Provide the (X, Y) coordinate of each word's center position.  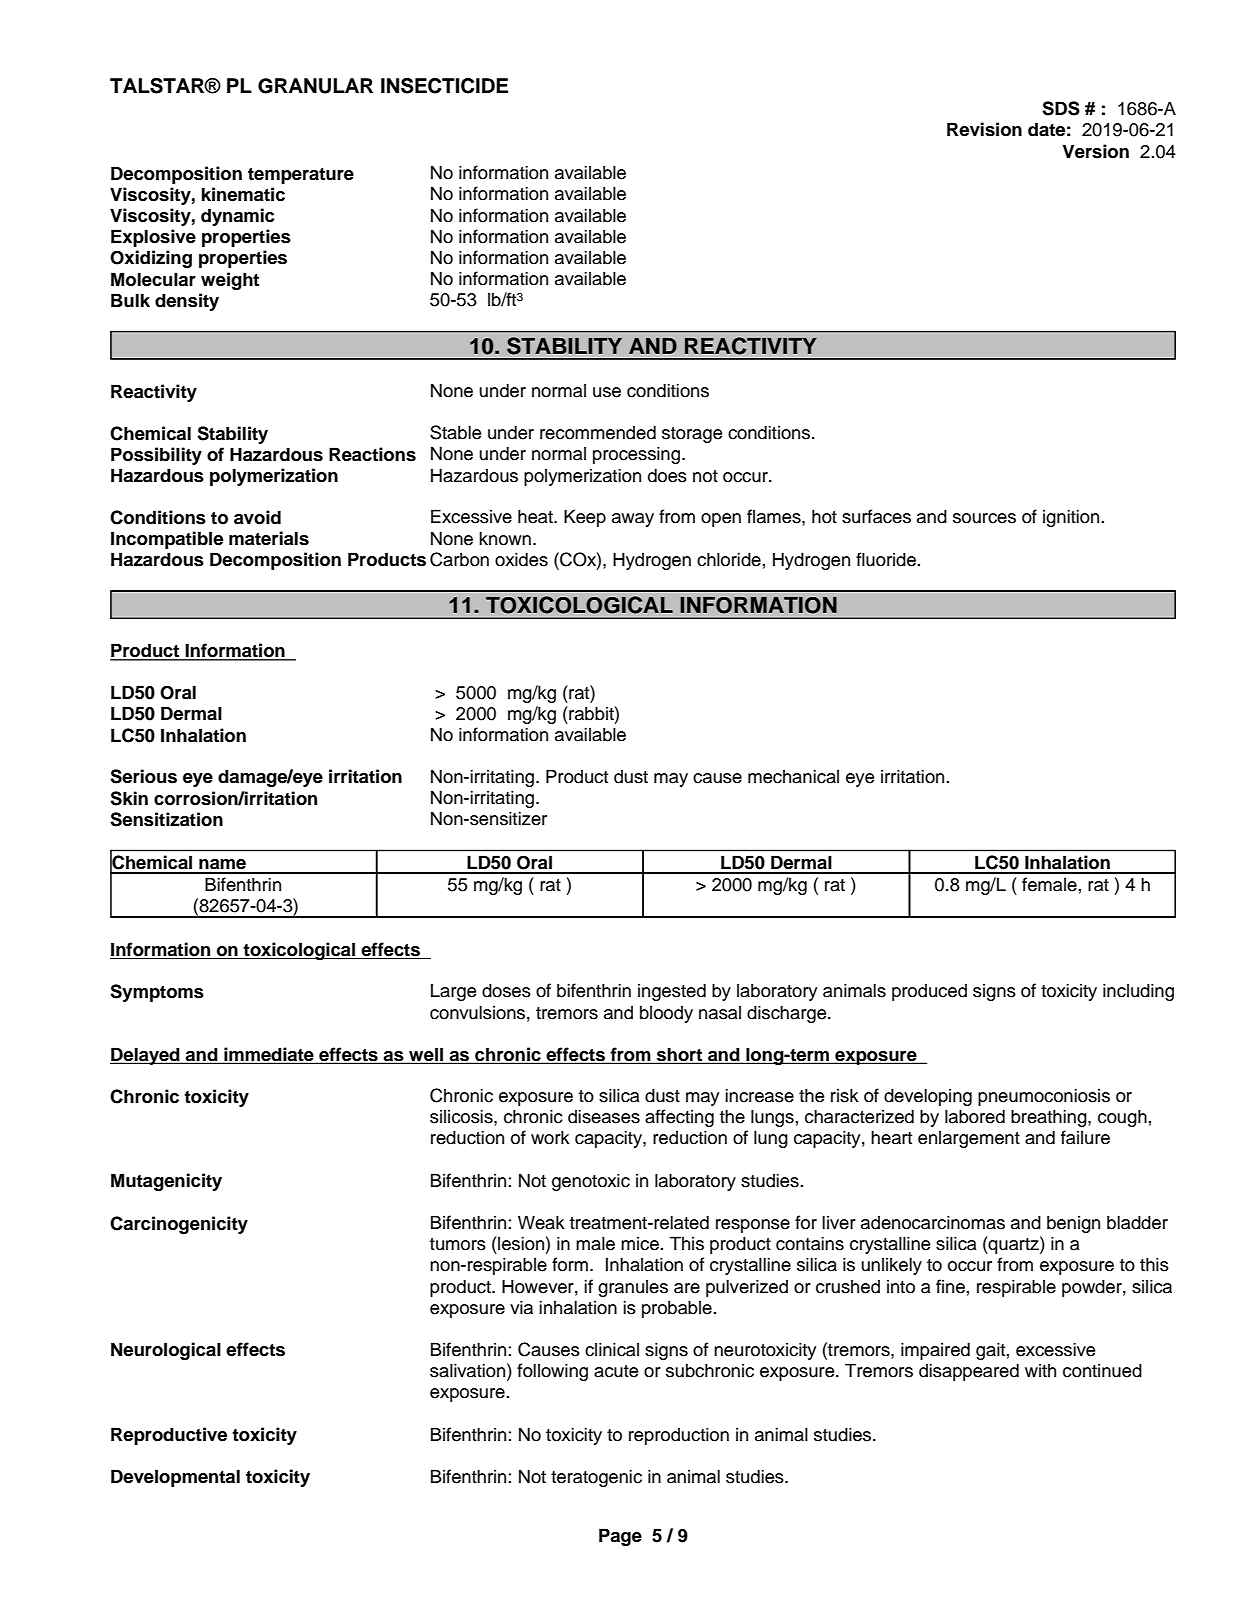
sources (984, 518)
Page (620, 1537)
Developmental (175, 1478)
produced (929, 992)
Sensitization (166, 819)
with (1040, 1370)
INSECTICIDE (444, 86)
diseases (604, 1116)
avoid (257, 517)
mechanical (793, 776)
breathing (1050, 1118)
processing (636, 455)
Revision (984, 129)
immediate (269, 1055)
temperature (301, 176)
